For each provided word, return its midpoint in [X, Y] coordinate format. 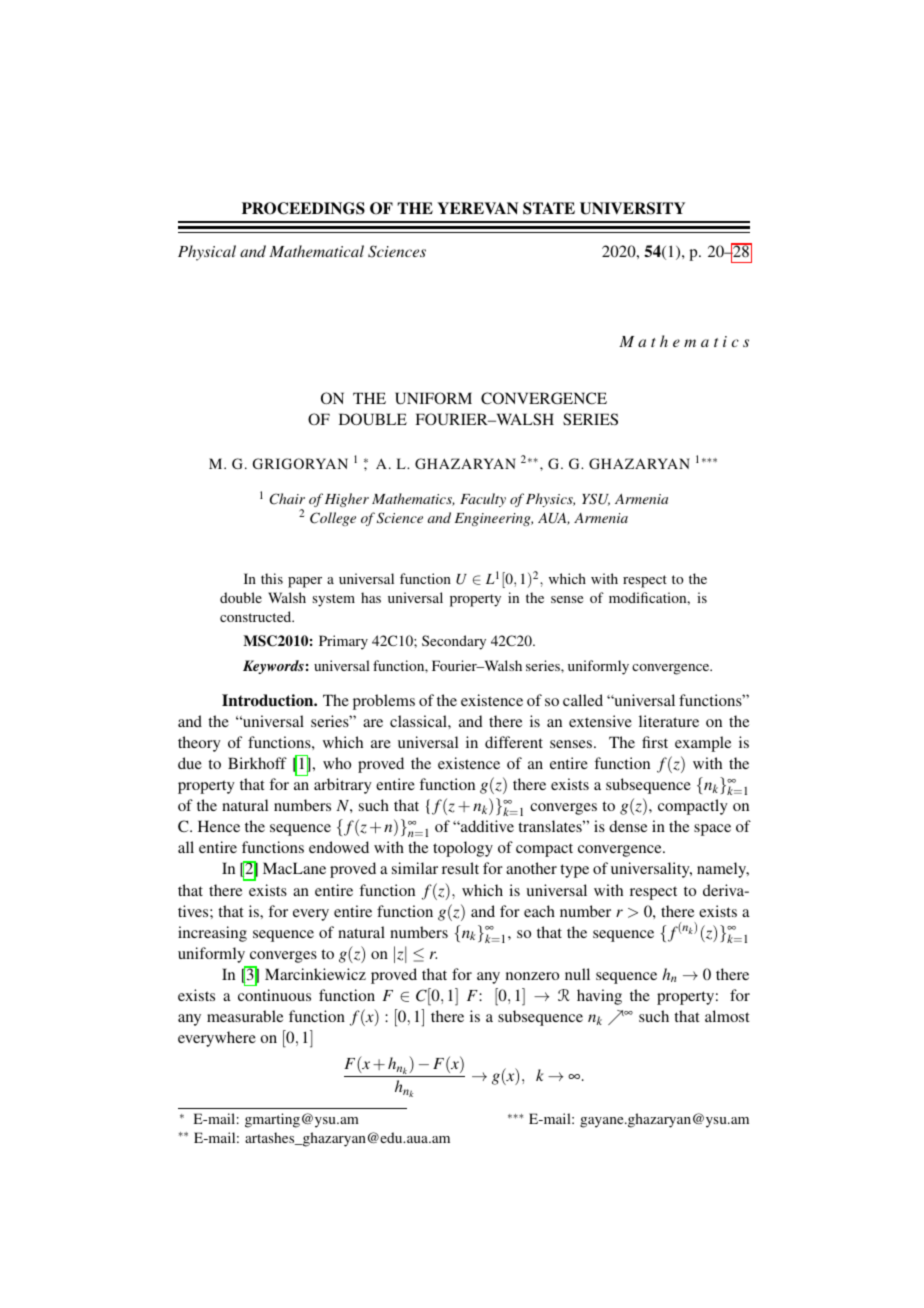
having [599, 997]
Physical [207, 253]
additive [486, 826]
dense [628, 826]
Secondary [454, 642]
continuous [274, 995]
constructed [257, 616]
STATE [549, 208]
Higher [347, 500]
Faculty [483, 500]
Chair [287, 499]
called [583, 700]
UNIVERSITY [632, 208]
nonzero [532, 976]
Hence [219, 826]
